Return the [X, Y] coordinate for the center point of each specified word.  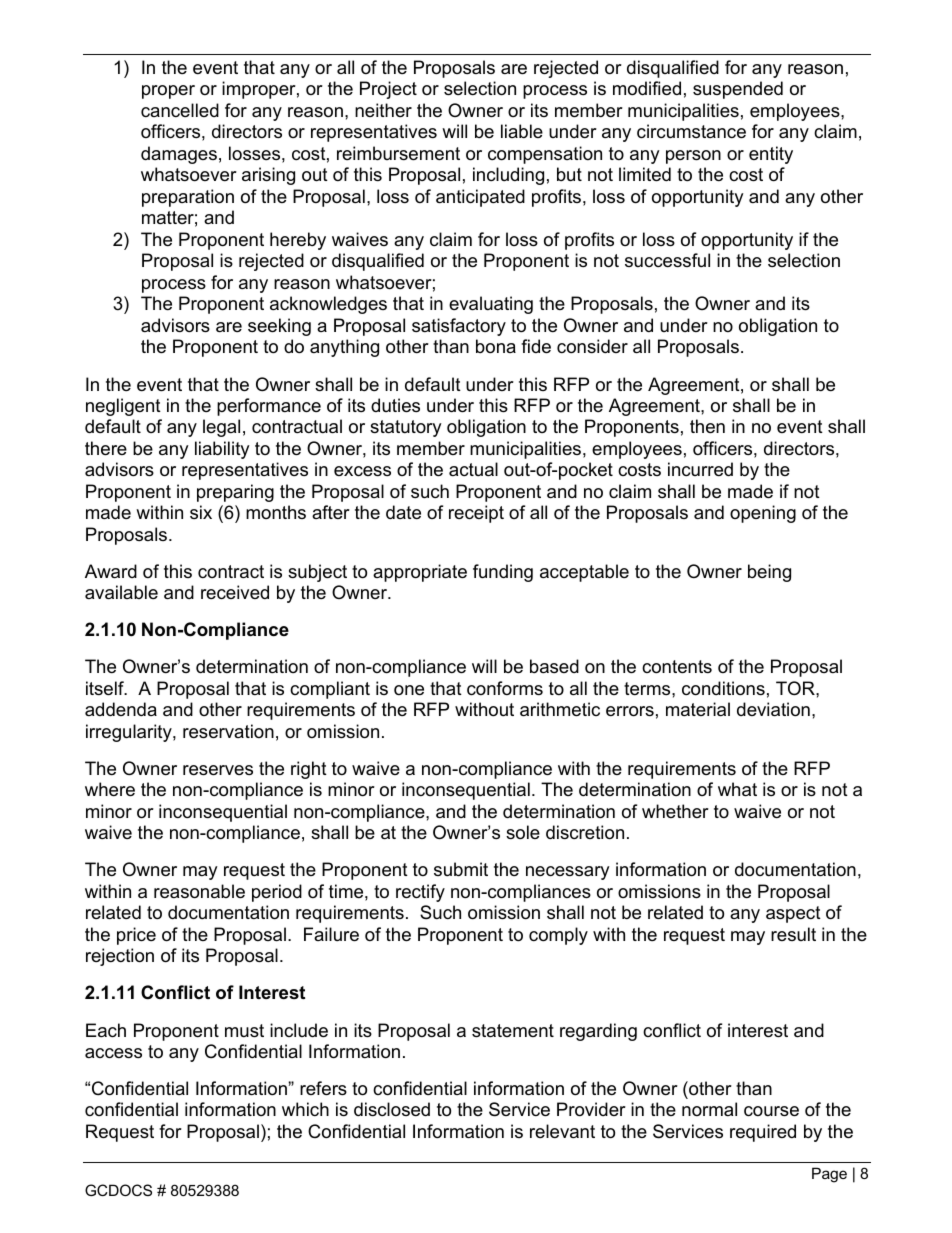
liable [522, 131]
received [235, 592]
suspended [738, 90]
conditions [723, 688]
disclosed [392, 1109]
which [305, 1109]
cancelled [180, 110]
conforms [505, 688]
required [763, 1133]
